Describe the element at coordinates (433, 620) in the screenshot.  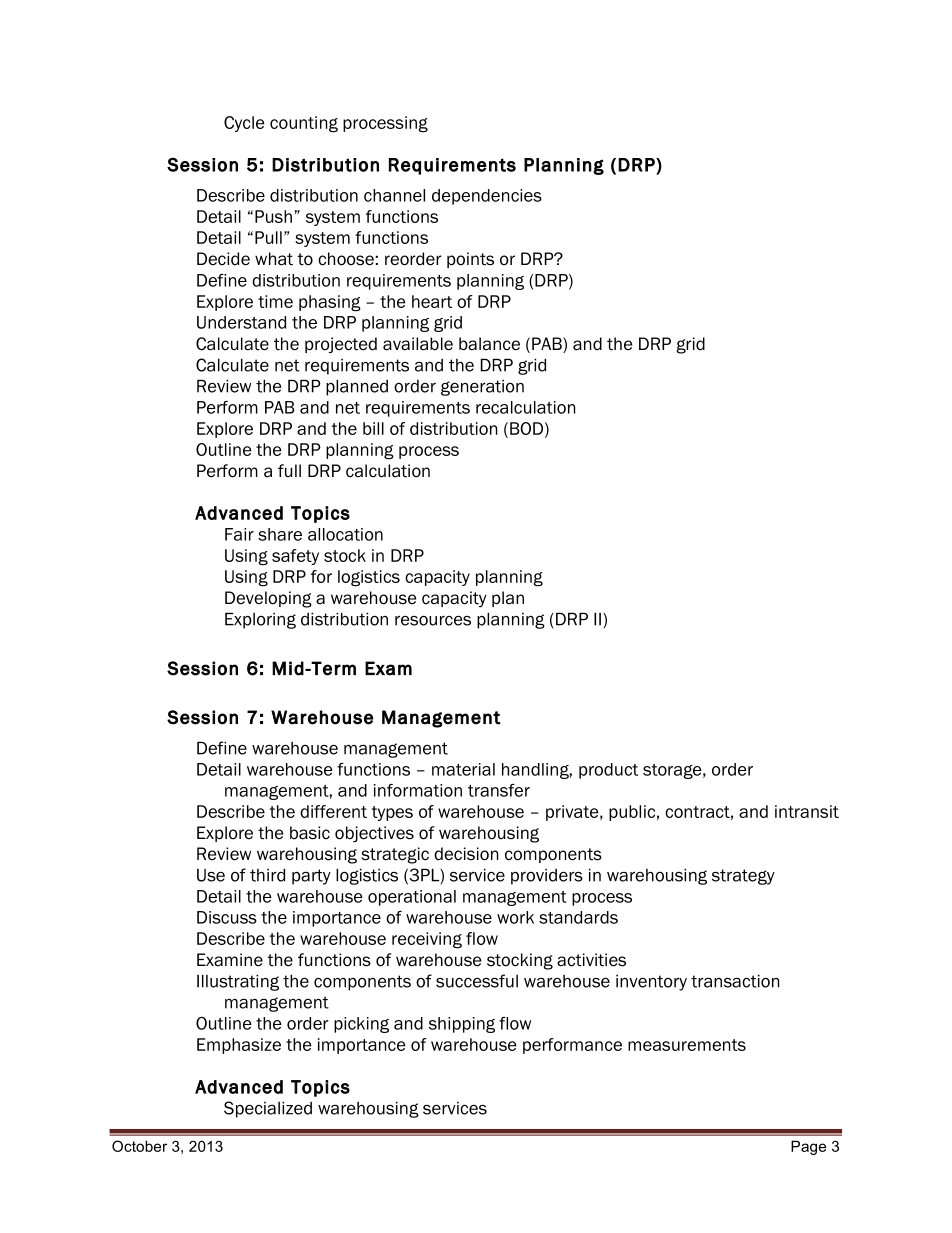
I see `resources` at that location.
